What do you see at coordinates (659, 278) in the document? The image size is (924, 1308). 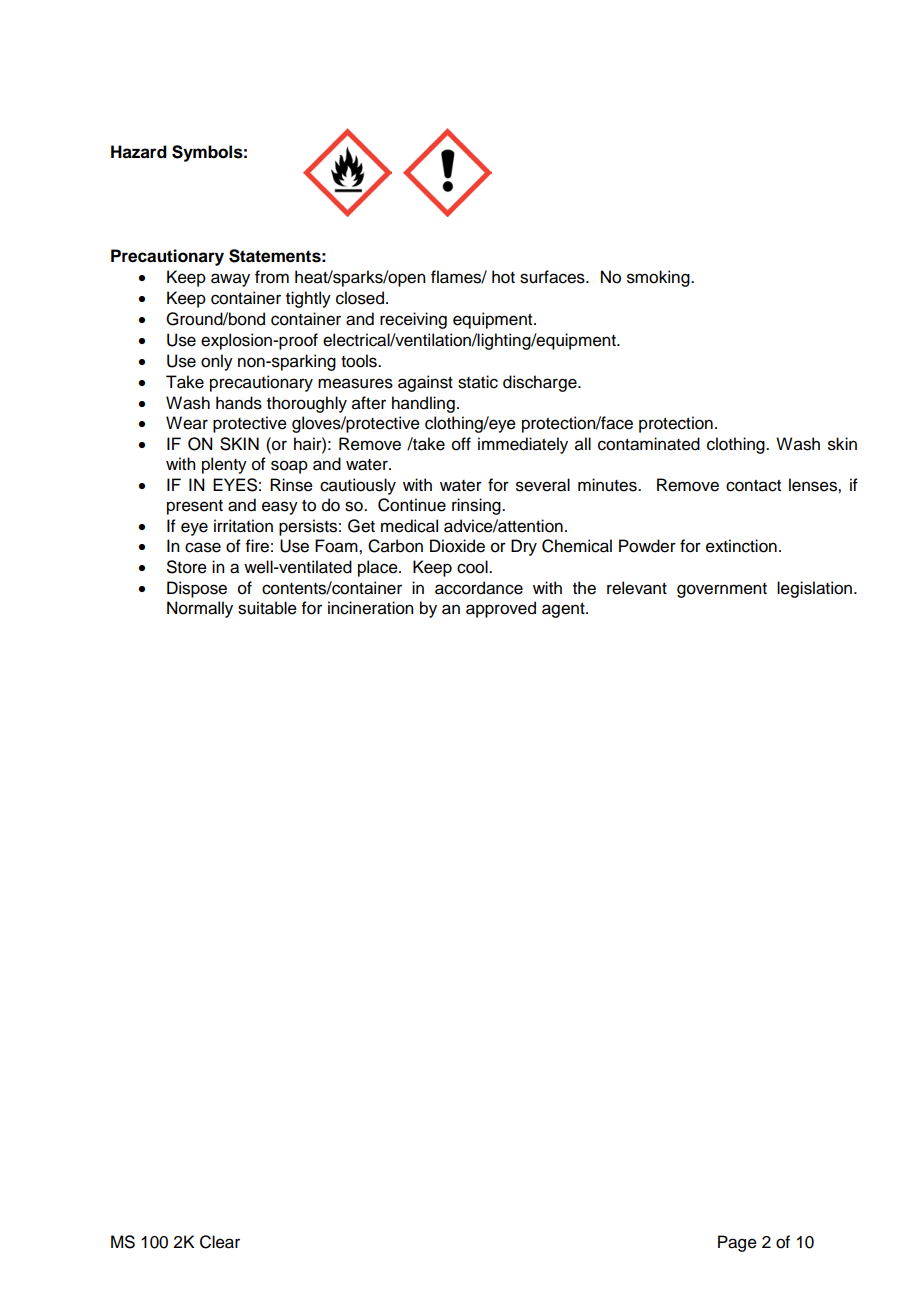 I see `smoking` at bounding box center [659, 278].
